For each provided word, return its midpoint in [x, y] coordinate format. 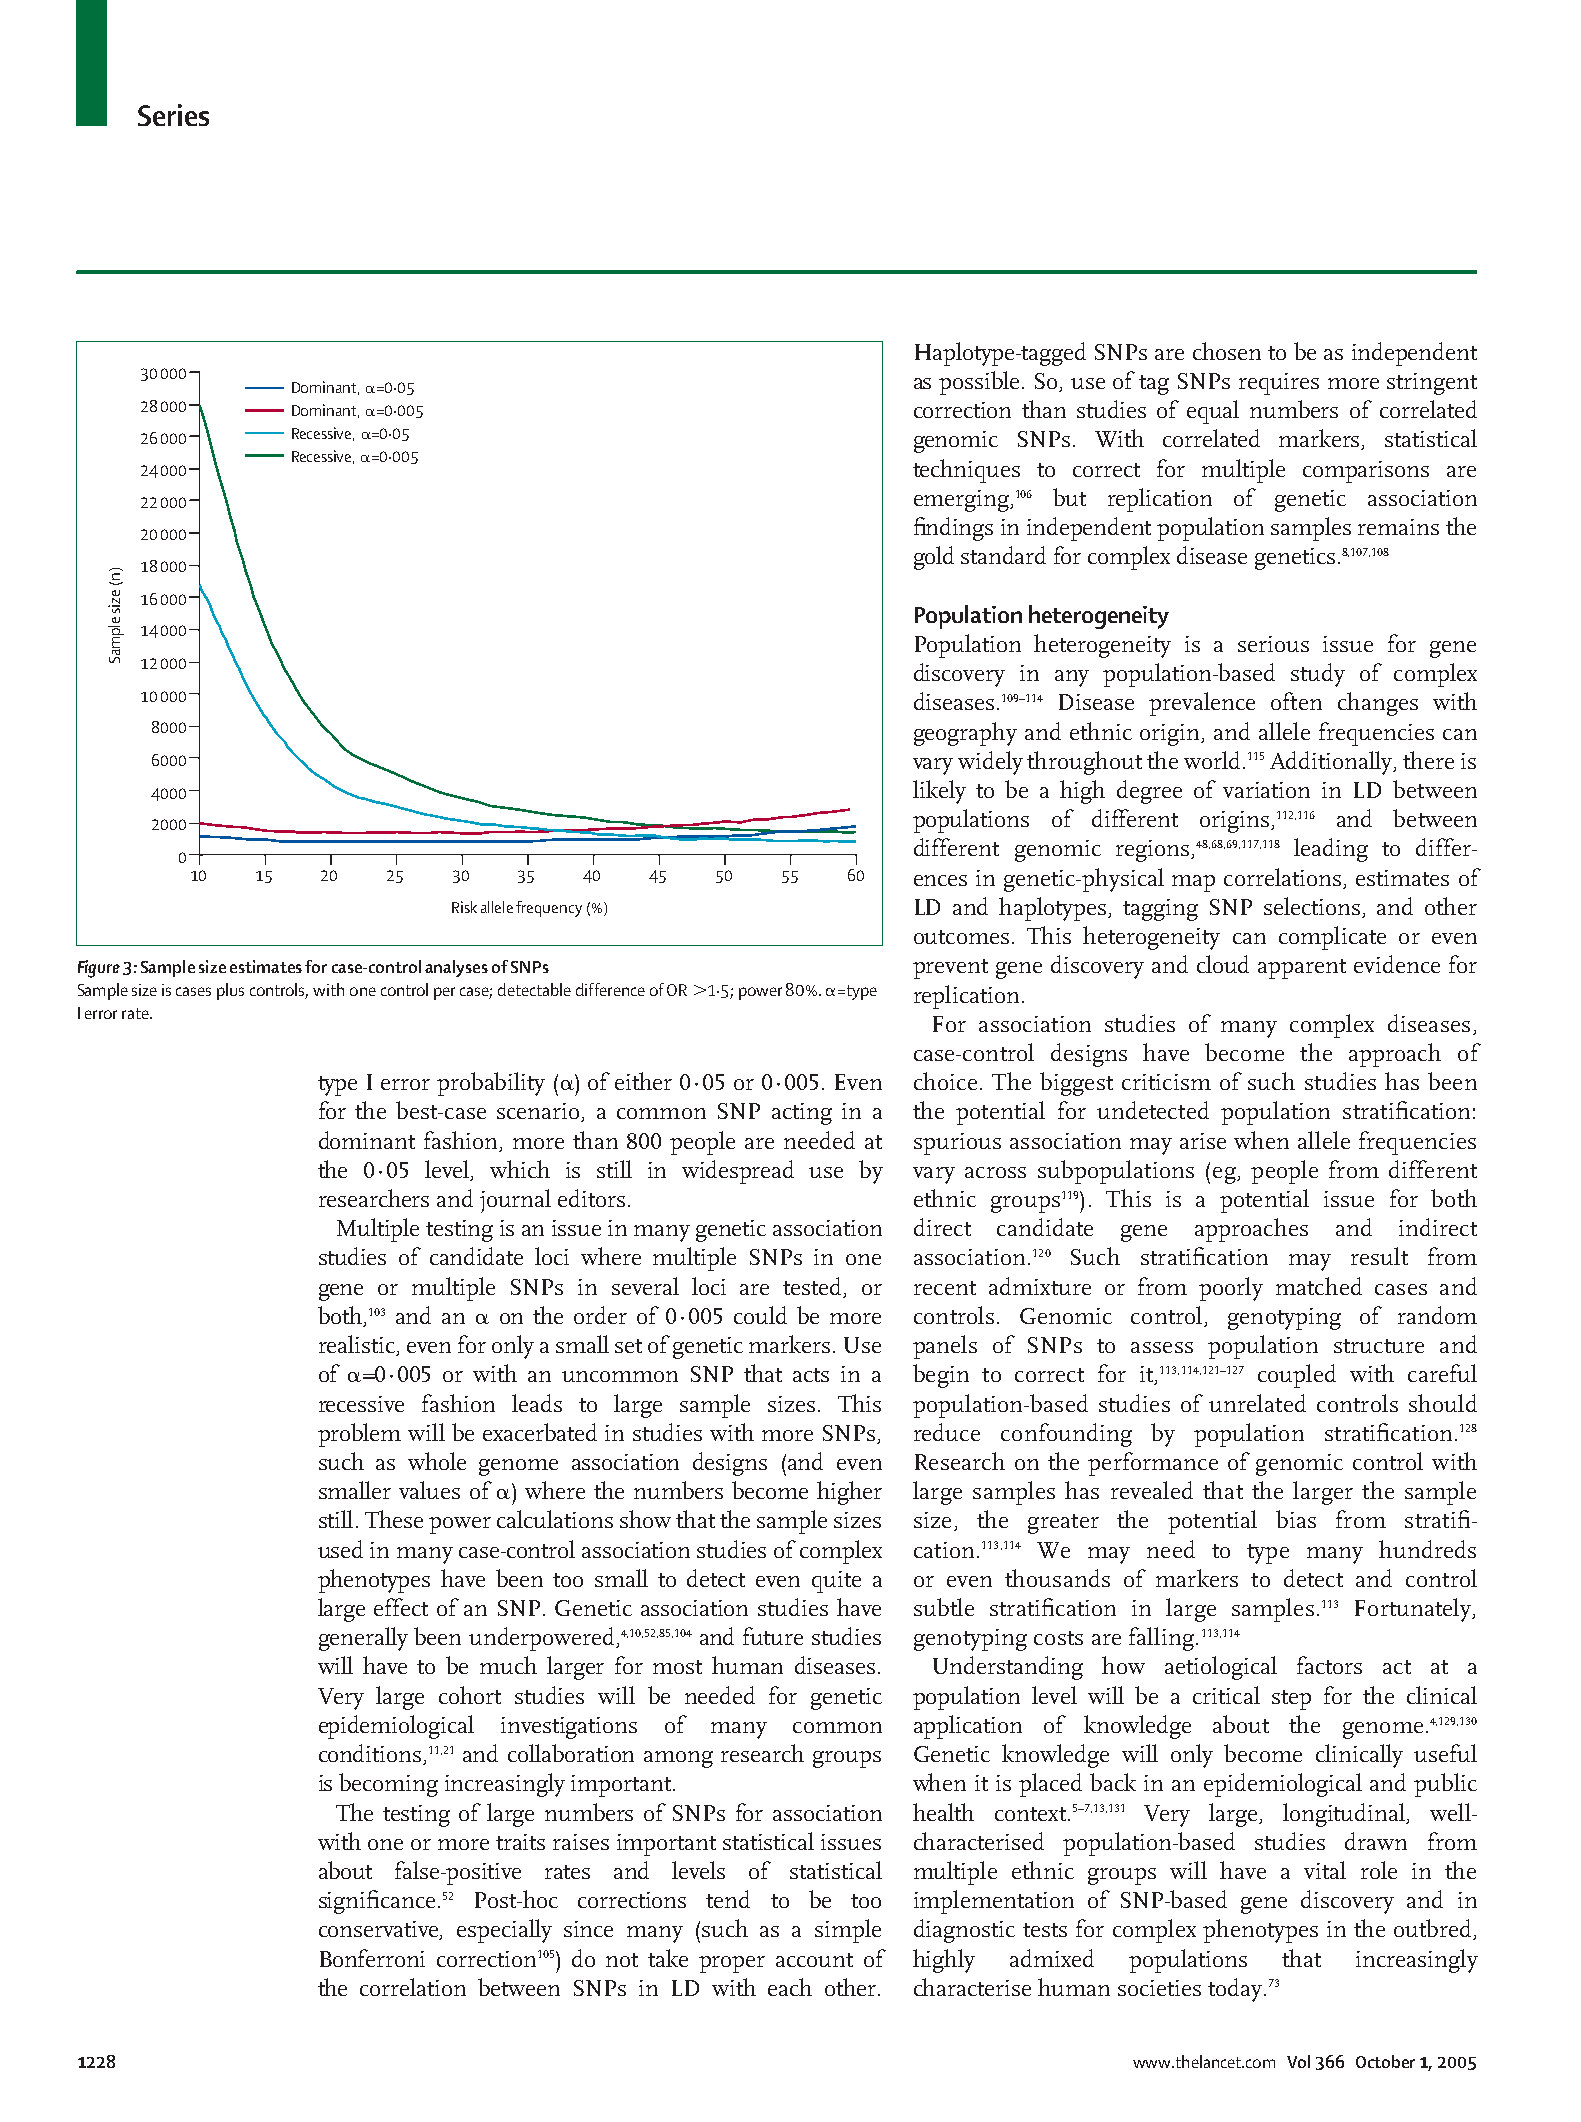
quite [836, 1582]
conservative [380, 1930]
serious [1273, 644]
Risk [464, 907]
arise [1203, 1141]
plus [230, 991]
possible [981, 383]
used [340, 1549]
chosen [1227, 351]
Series [173, 115]
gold [934, 558]
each [790, 1987]
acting [802, 1114]
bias [1296, 1519]
